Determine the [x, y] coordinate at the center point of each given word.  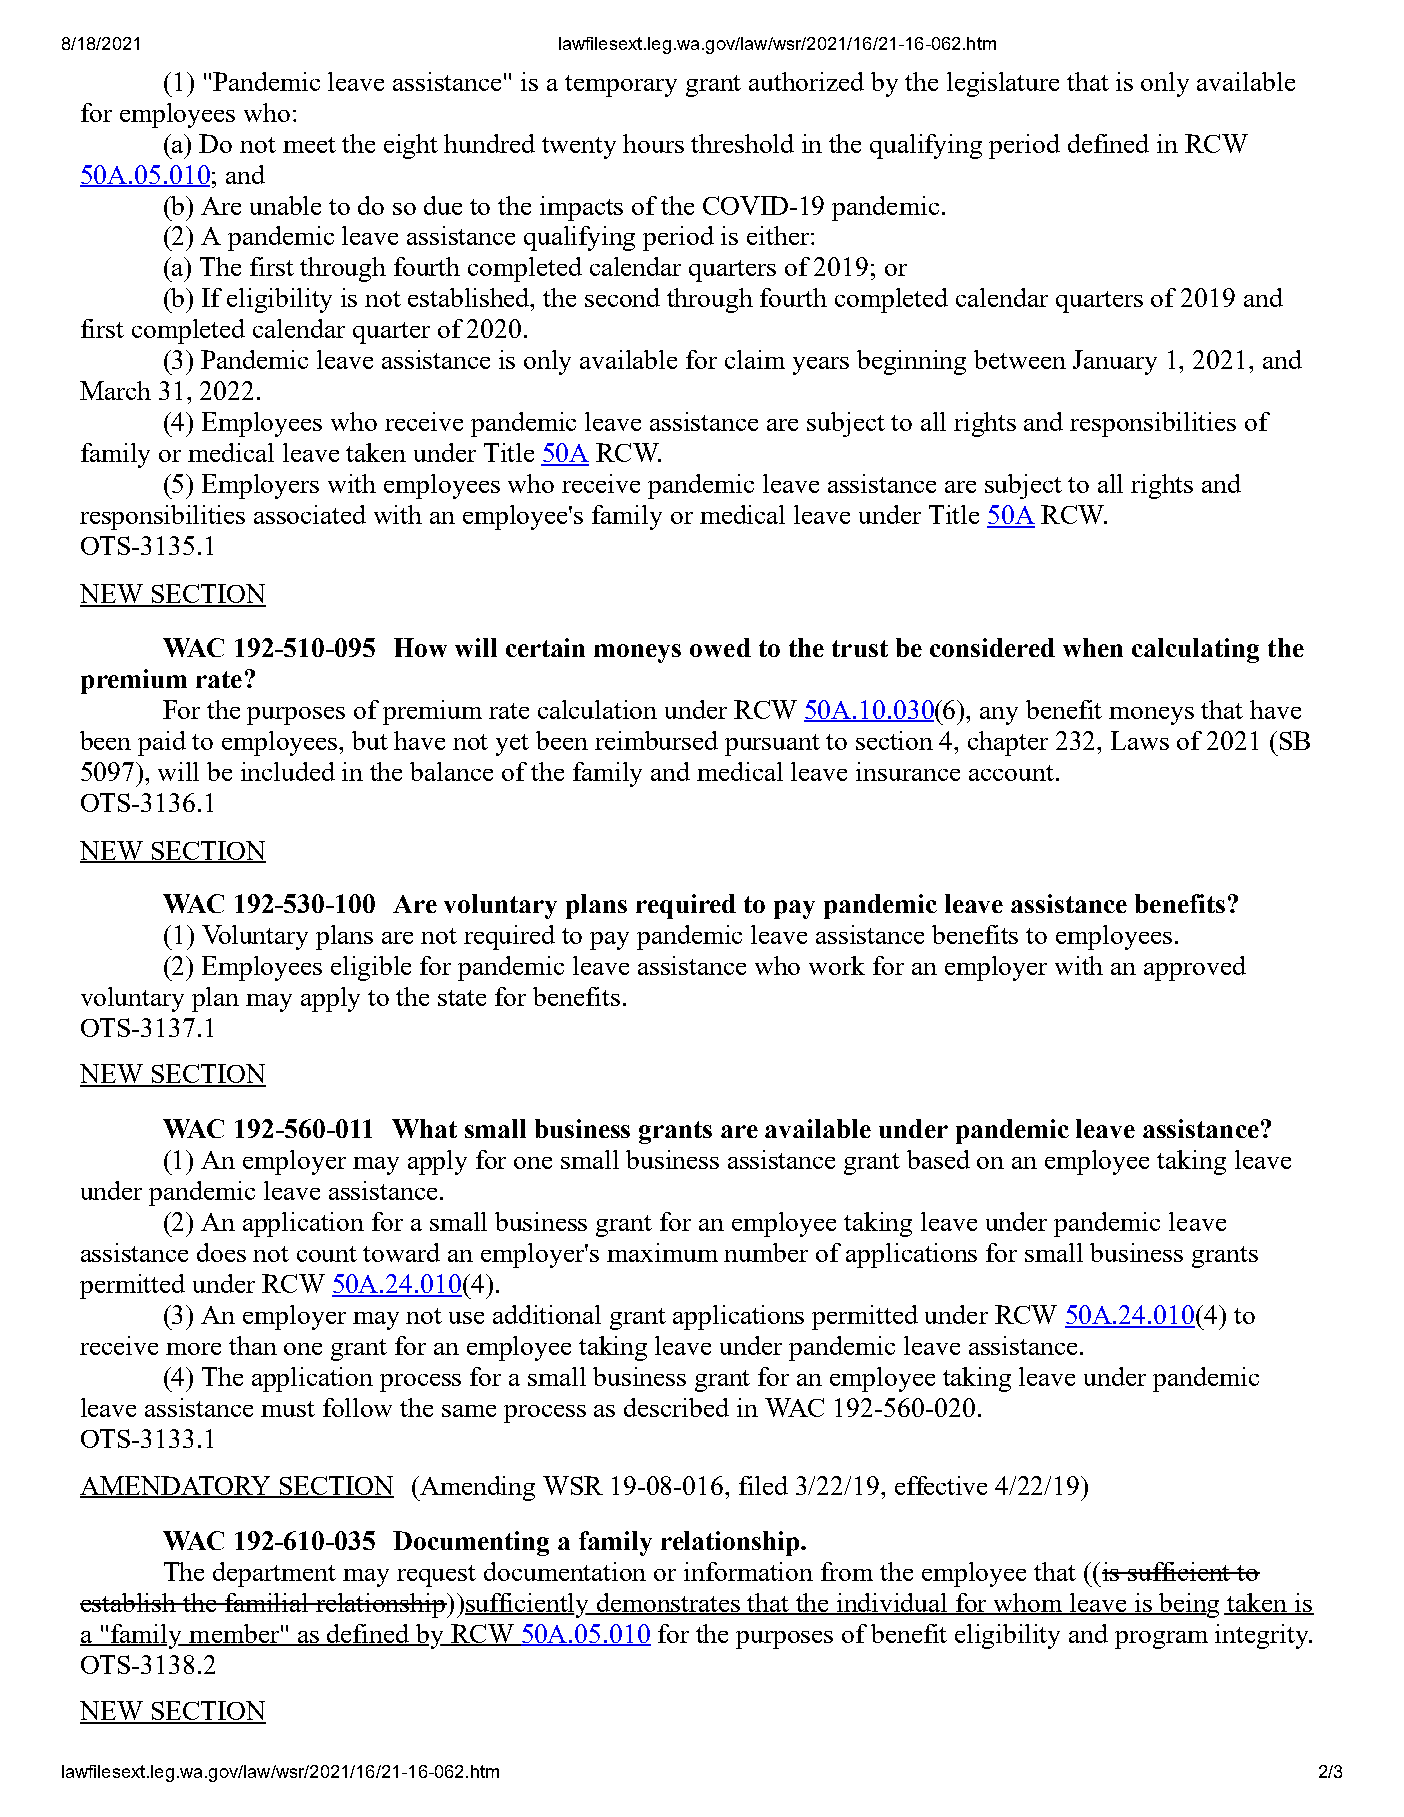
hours [653, 143]
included [288, 771]
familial [266, 1602]
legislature [1003, 84]
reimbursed [656, 740]
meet [309, 145]
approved [1195, 968]
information [748, 1571]
